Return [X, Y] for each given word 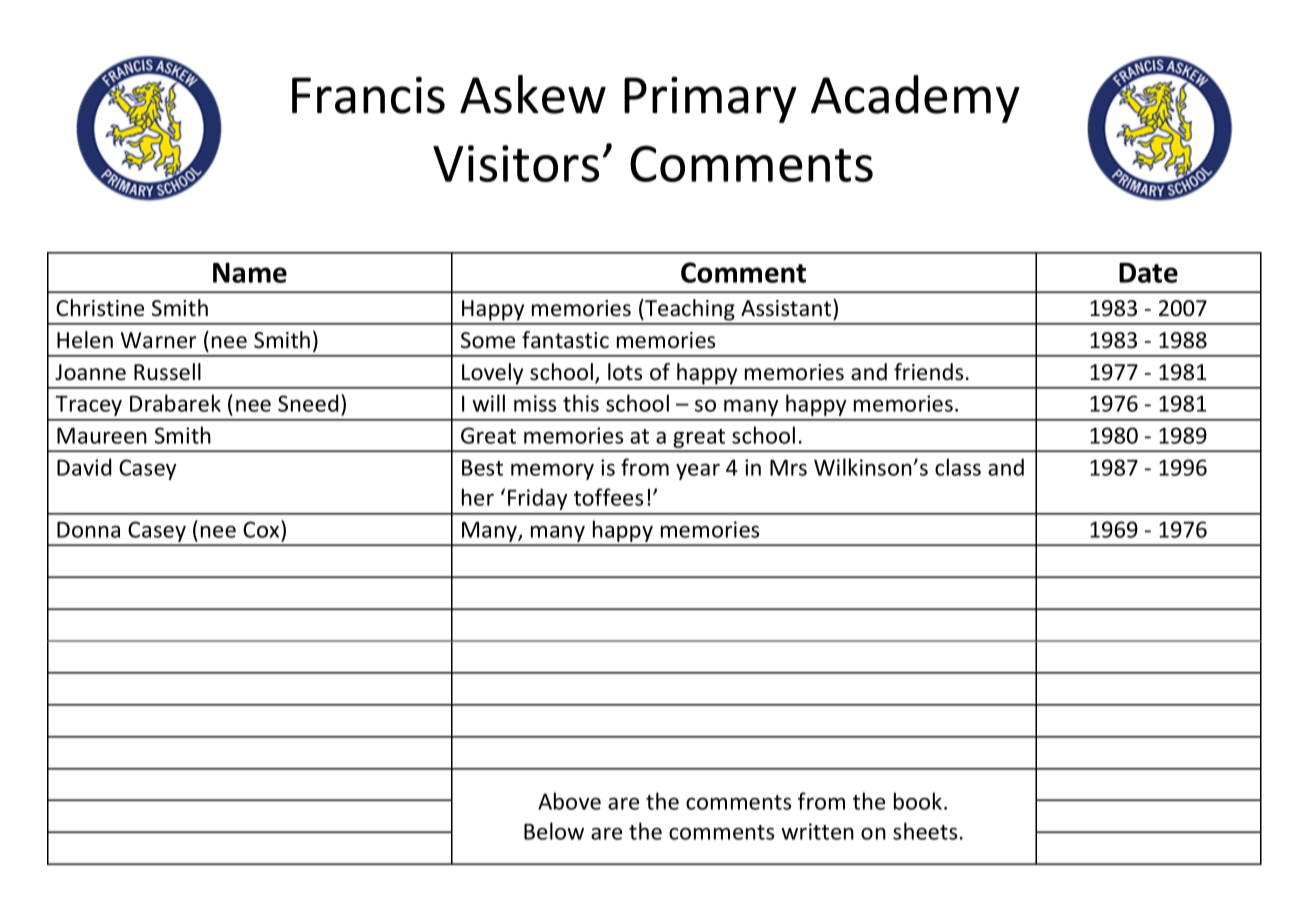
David [84, 467]
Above [569, 801]
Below [554, 831]
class [958, 467]
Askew [533, 94]
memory [552, 471]
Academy [915, 99]
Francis [368, 95]
